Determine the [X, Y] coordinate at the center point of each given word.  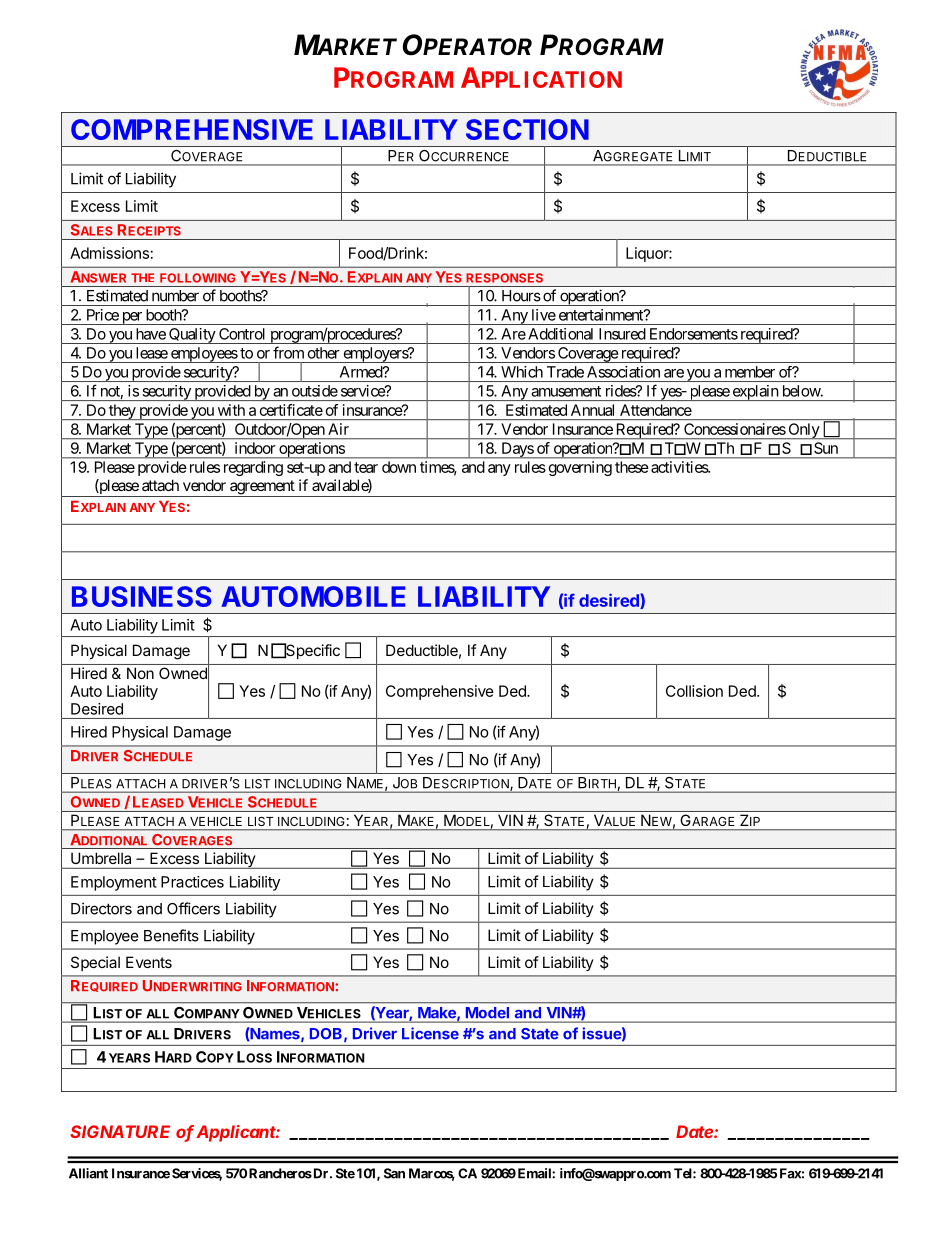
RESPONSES [504, 278]
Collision [694, 691]
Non [140, 673]
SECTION [527, 129]
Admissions [109, 253]
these [632, 467]
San [394, 1173]
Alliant [88, 1173]
